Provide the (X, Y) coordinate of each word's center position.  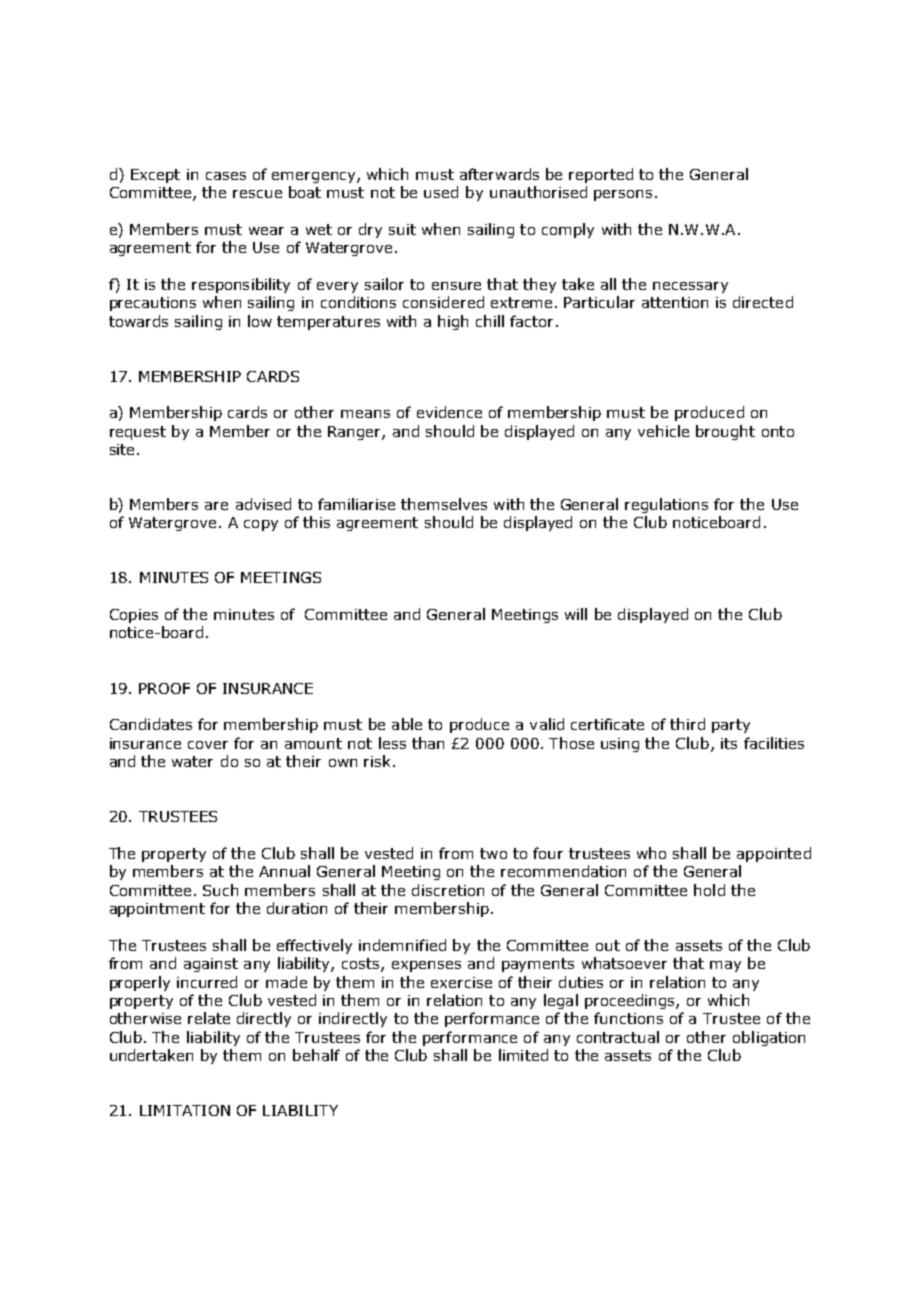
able (407, 724)
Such (220, 890)
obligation (769, 1038)
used (441, 192)
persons (623, 195)
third (687, 724)
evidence (449, 412)
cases (226, 176)
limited (523, 1055)
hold (709, 890)
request (138, 433)
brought (725, 432)
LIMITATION (185, 1110)
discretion (448, 890)
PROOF (164, 688)
